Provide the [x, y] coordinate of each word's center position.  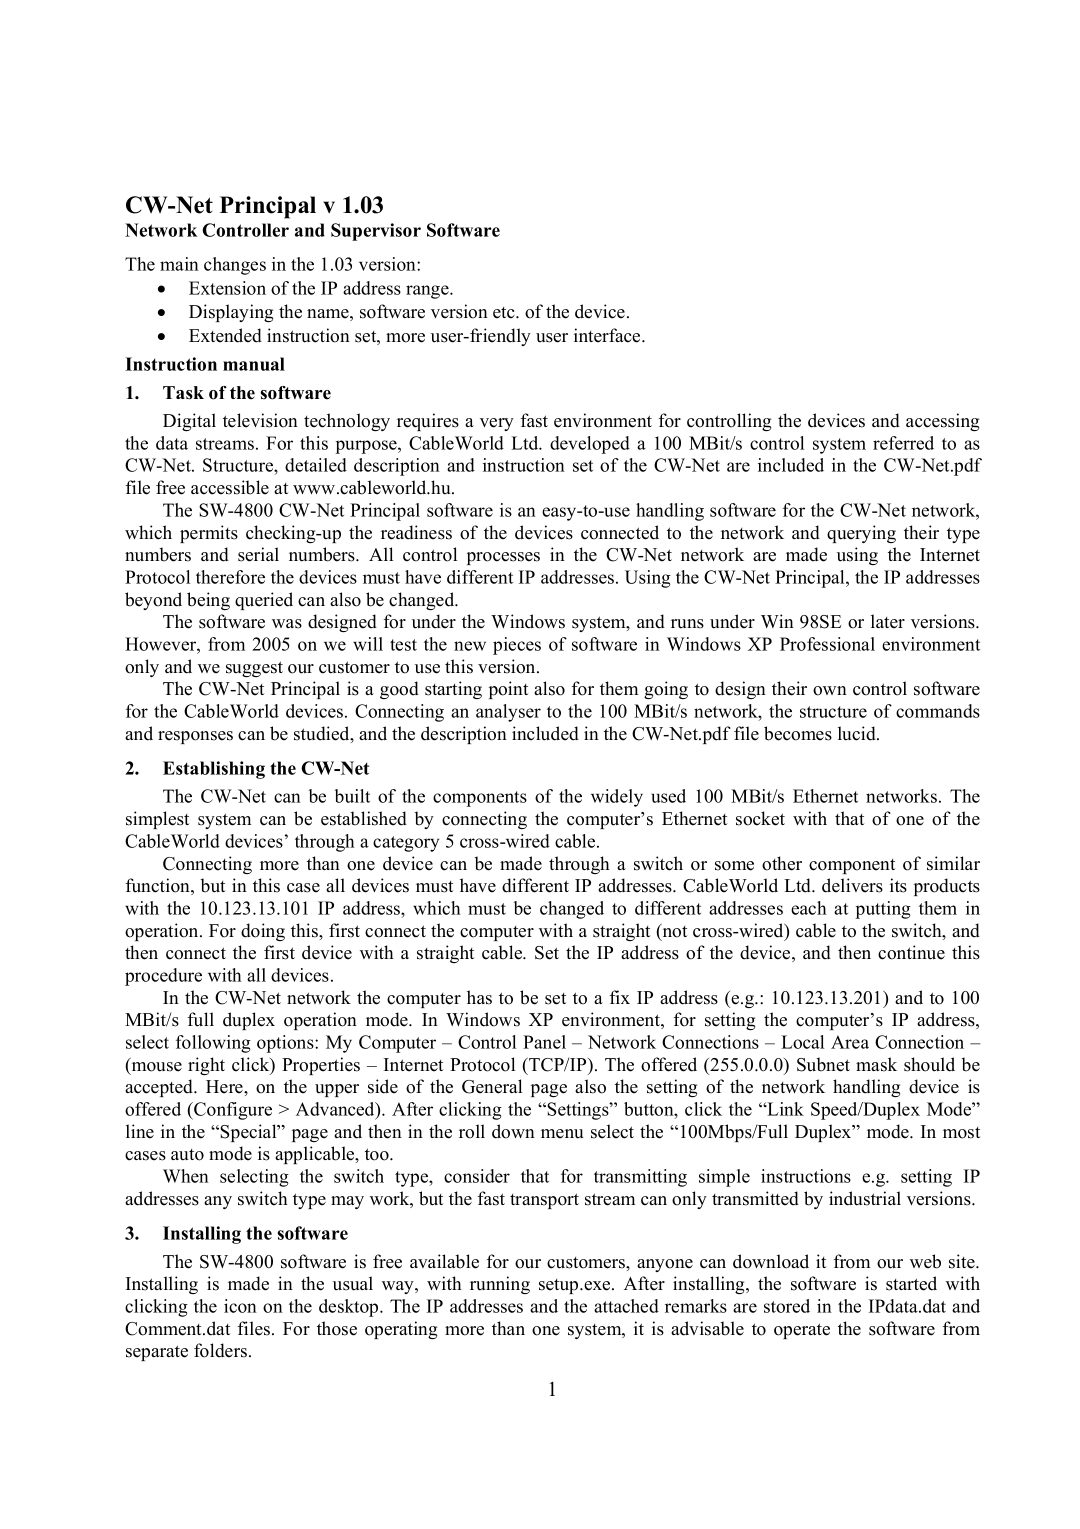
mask [876, 1064]
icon [240, 1306]
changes [235, 266]
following [213, 1044]
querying [861, 534]
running [500, 1285]
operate [802, 1331]
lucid [858, 733]
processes [503, 558]
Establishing [214, 770]
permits [209, 534]
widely [617, 798]
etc [505, 313]
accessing [942, 422]
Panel [544, 1042]
